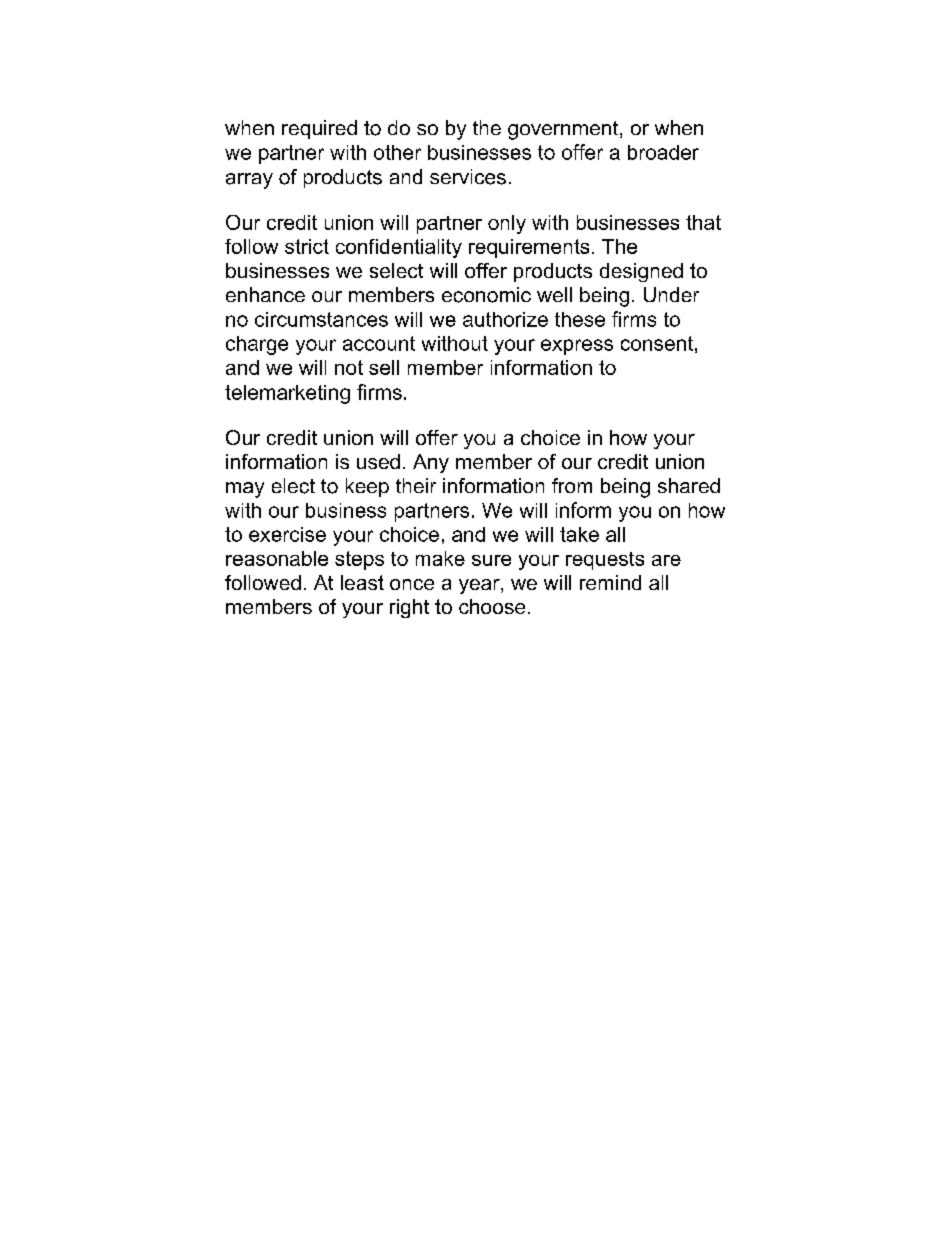 This screenshot has height=1233, width=952. I want to click on services, so click(468, 177).
